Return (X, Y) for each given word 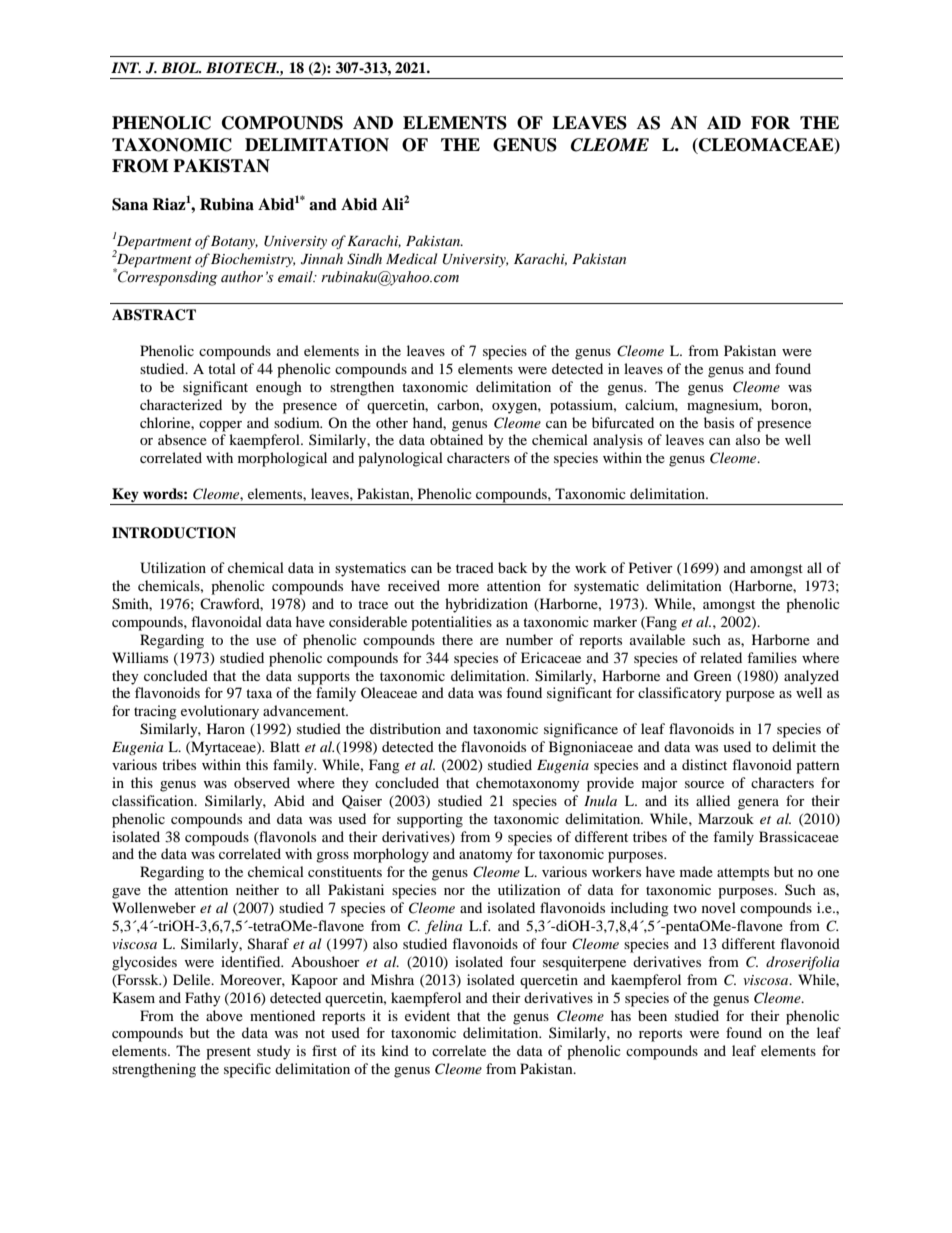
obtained (456, 439)
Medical (412, 258)
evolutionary (220, 712)
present (228, 1053)
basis (719, 422)
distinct (704, 764)
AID (724, 122)
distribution (405, 728)
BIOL (181, 68)
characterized (181, 404)
